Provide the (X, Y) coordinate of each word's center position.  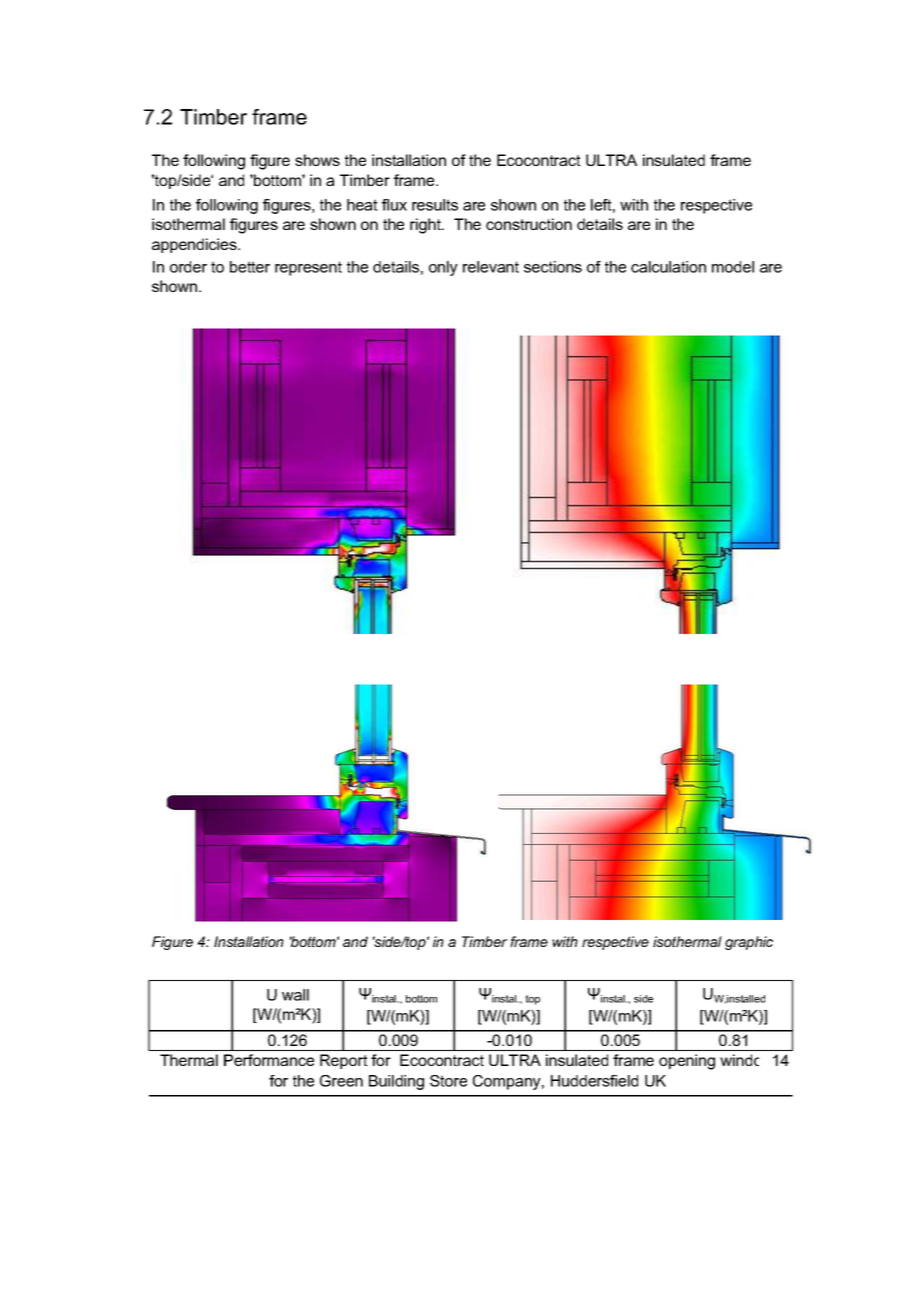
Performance (269, 1060)
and (231, 180)
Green (341, 1081)
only (443, 268)
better (250, 267)
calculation (668, 267)
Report (344, 1061)
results (435, 205)
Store (448, 1081)
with (634, 205)
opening (687, 1062)
